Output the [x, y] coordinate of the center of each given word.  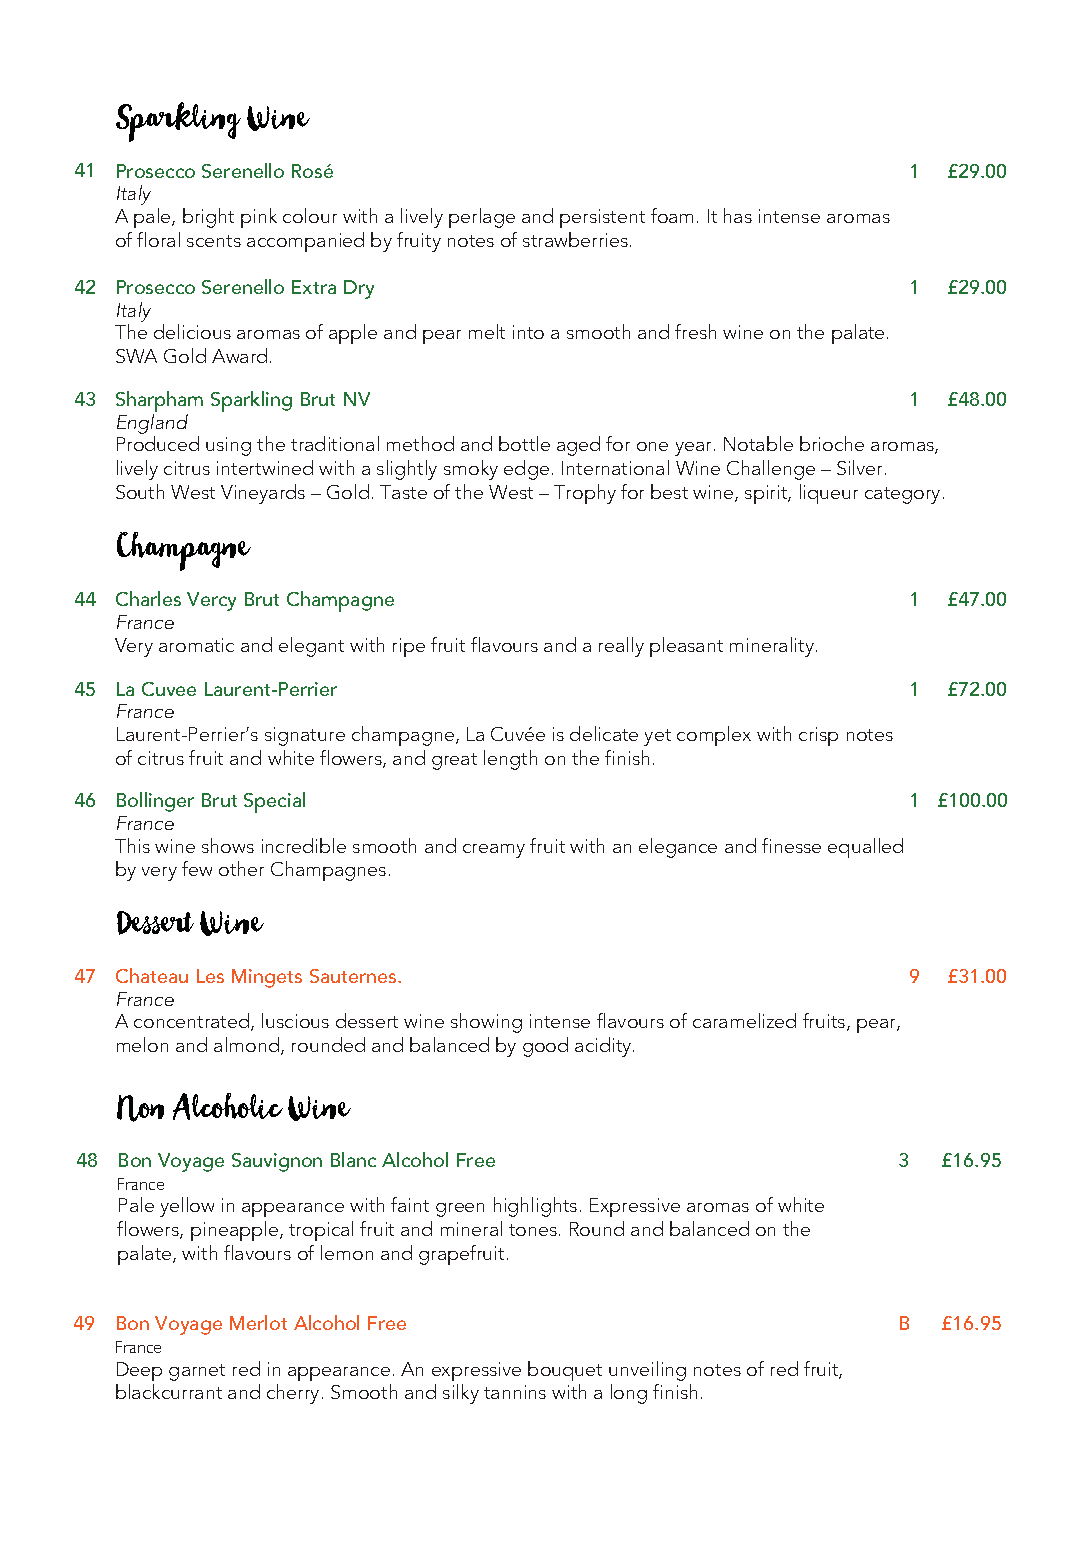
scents [214, 241]
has [738, 215]
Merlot [258, 1322]
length [510, 760]
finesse [791, 845]
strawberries [575, 239]
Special [274, 802]
